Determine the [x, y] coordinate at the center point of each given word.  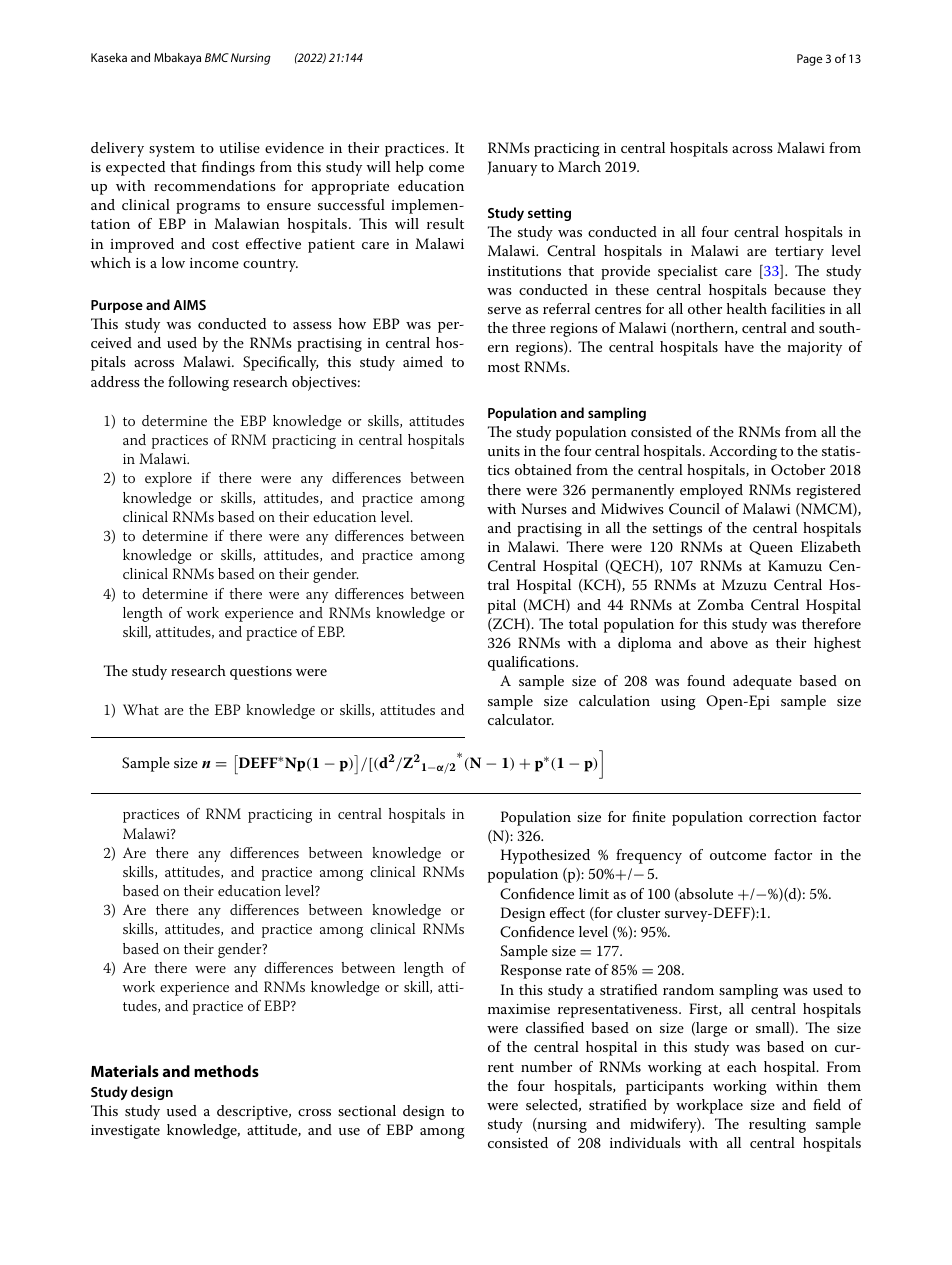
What [141, 709]
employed [711, 491]
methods [226, 1071]
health [747, 308]
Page [809, 60]
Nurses [544, 508]
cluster [638, 912]
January [512, 168]
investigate [125, 1132]
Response [531, 971]
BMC [217, 57]
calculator [521, 719]
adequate [762, 682]
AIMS [189, 305]
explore [168, 479]
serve [504, 310]
